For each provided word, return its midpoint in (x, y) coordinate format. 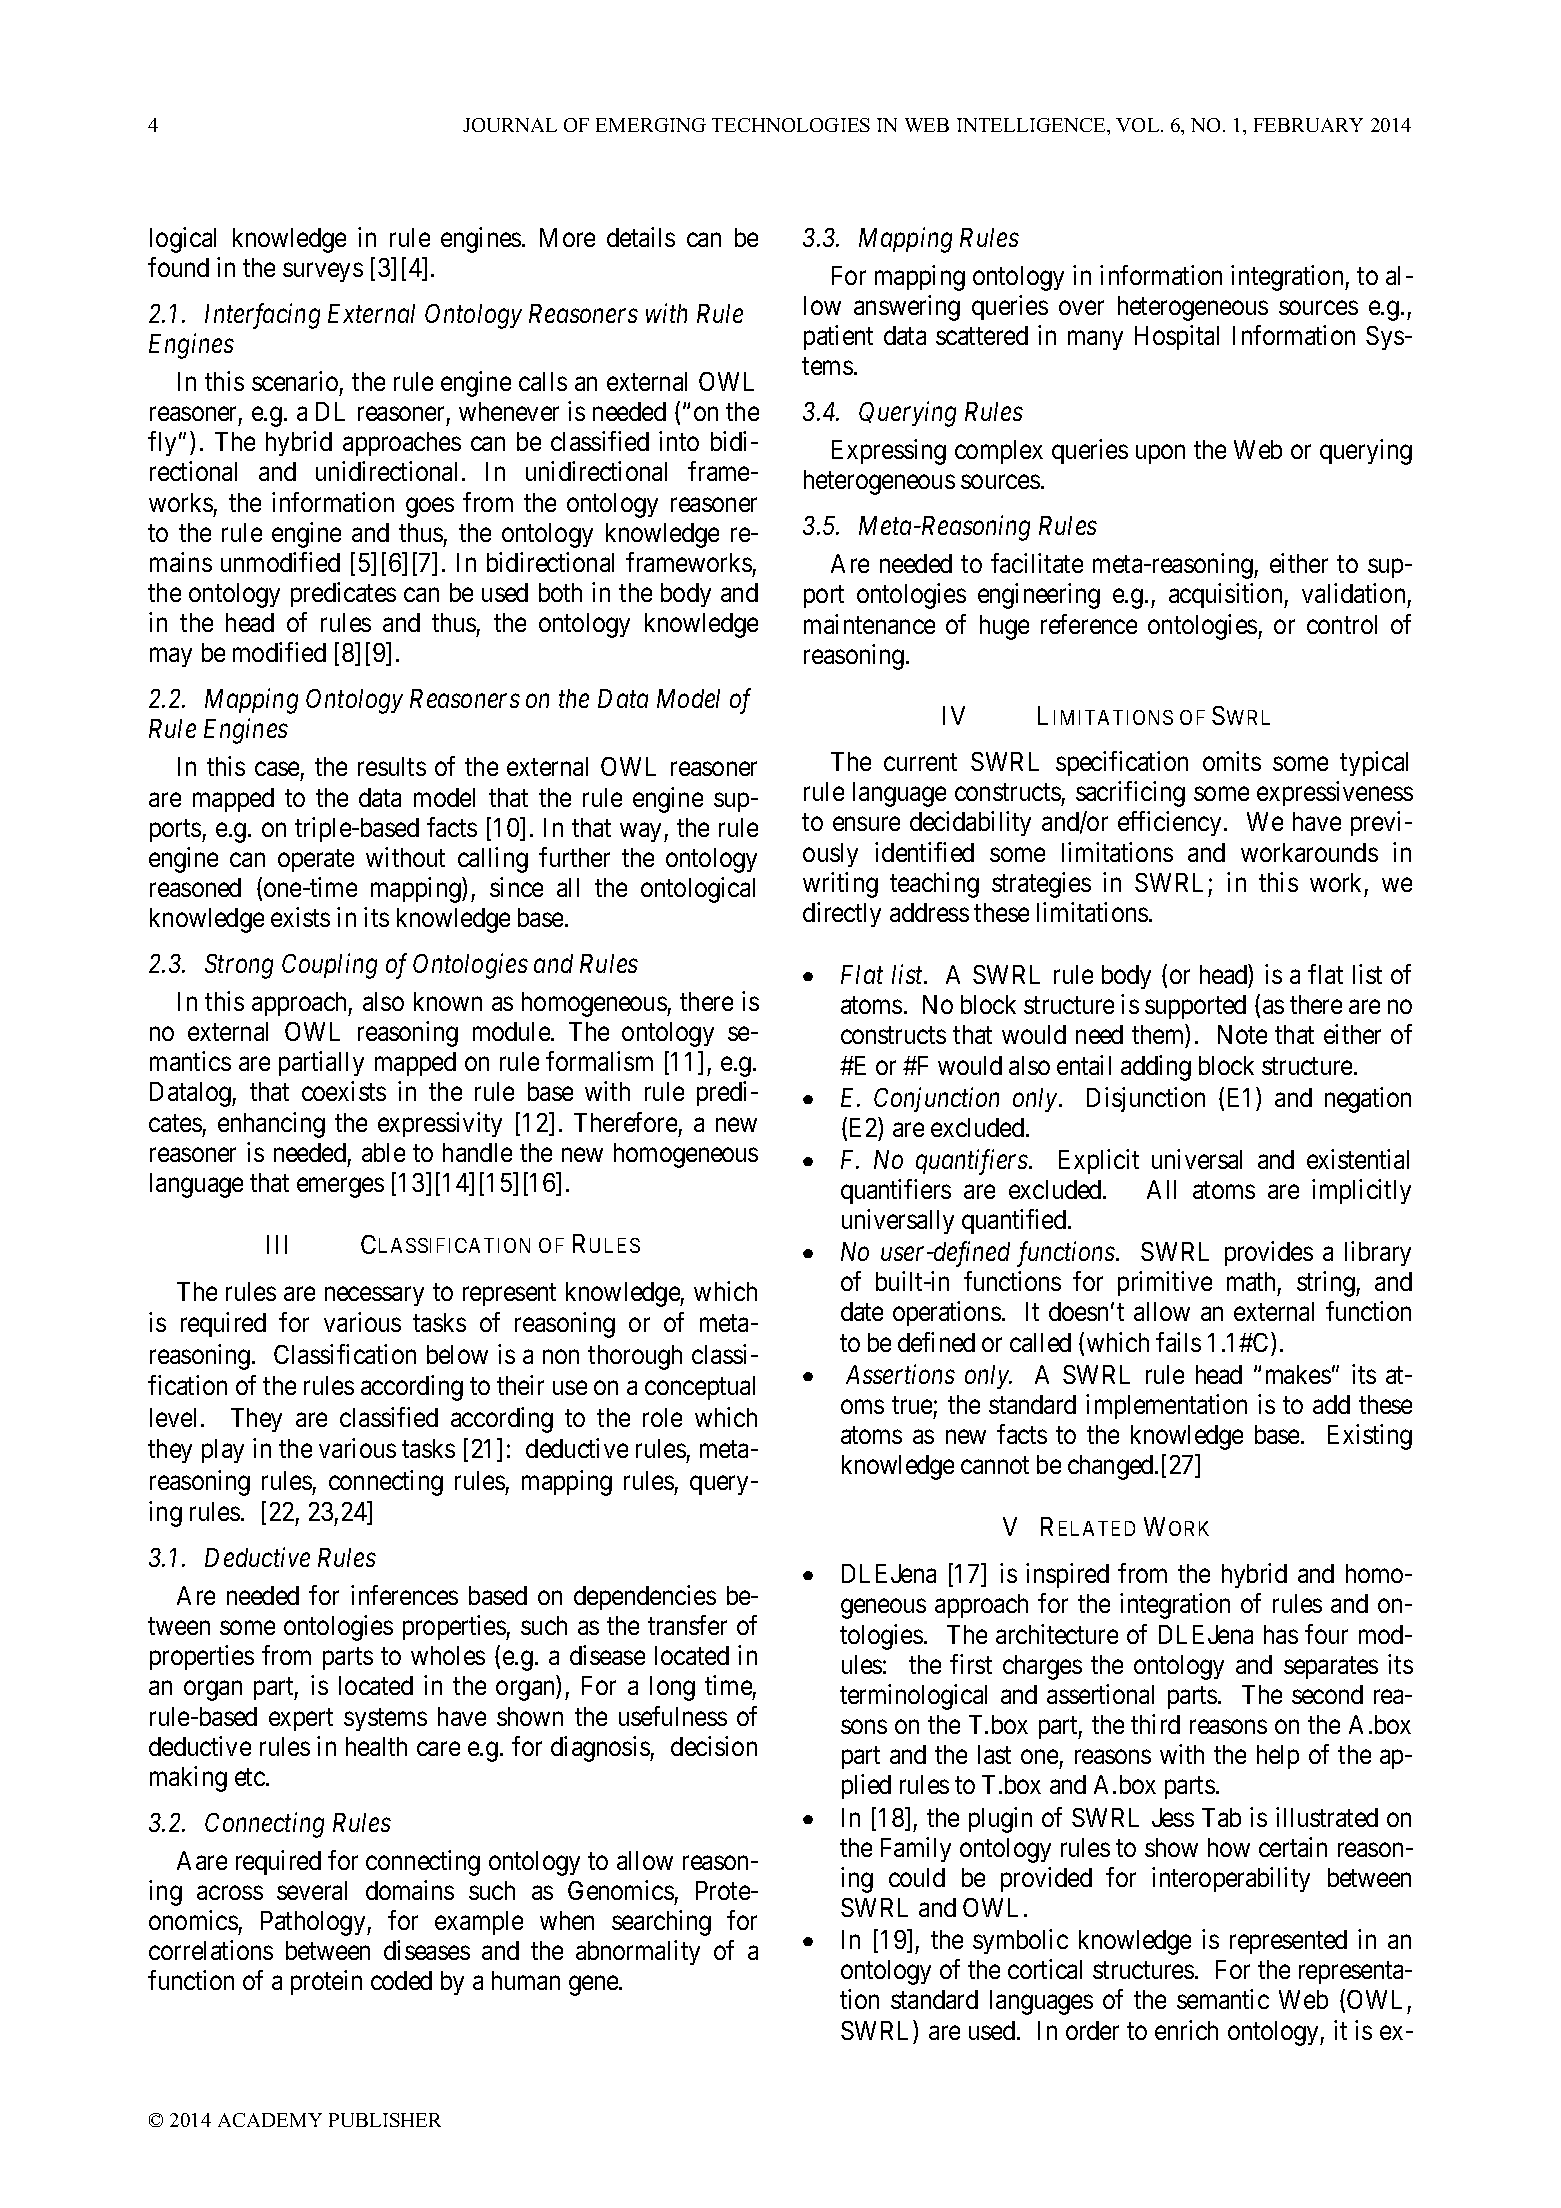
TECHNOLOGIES (791, 125)
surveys (323, 272)
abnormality (638, 1952)
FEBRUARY (1308, 125)
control (1342, 624)
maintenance (869, 624)
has (1281, 1634)
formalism (599, 1061)
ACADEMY (270, 2120)
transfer (687, 1625)
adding (1156, 1068)
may (171, 657)
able (383, 1152)
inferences (404, 1595)
